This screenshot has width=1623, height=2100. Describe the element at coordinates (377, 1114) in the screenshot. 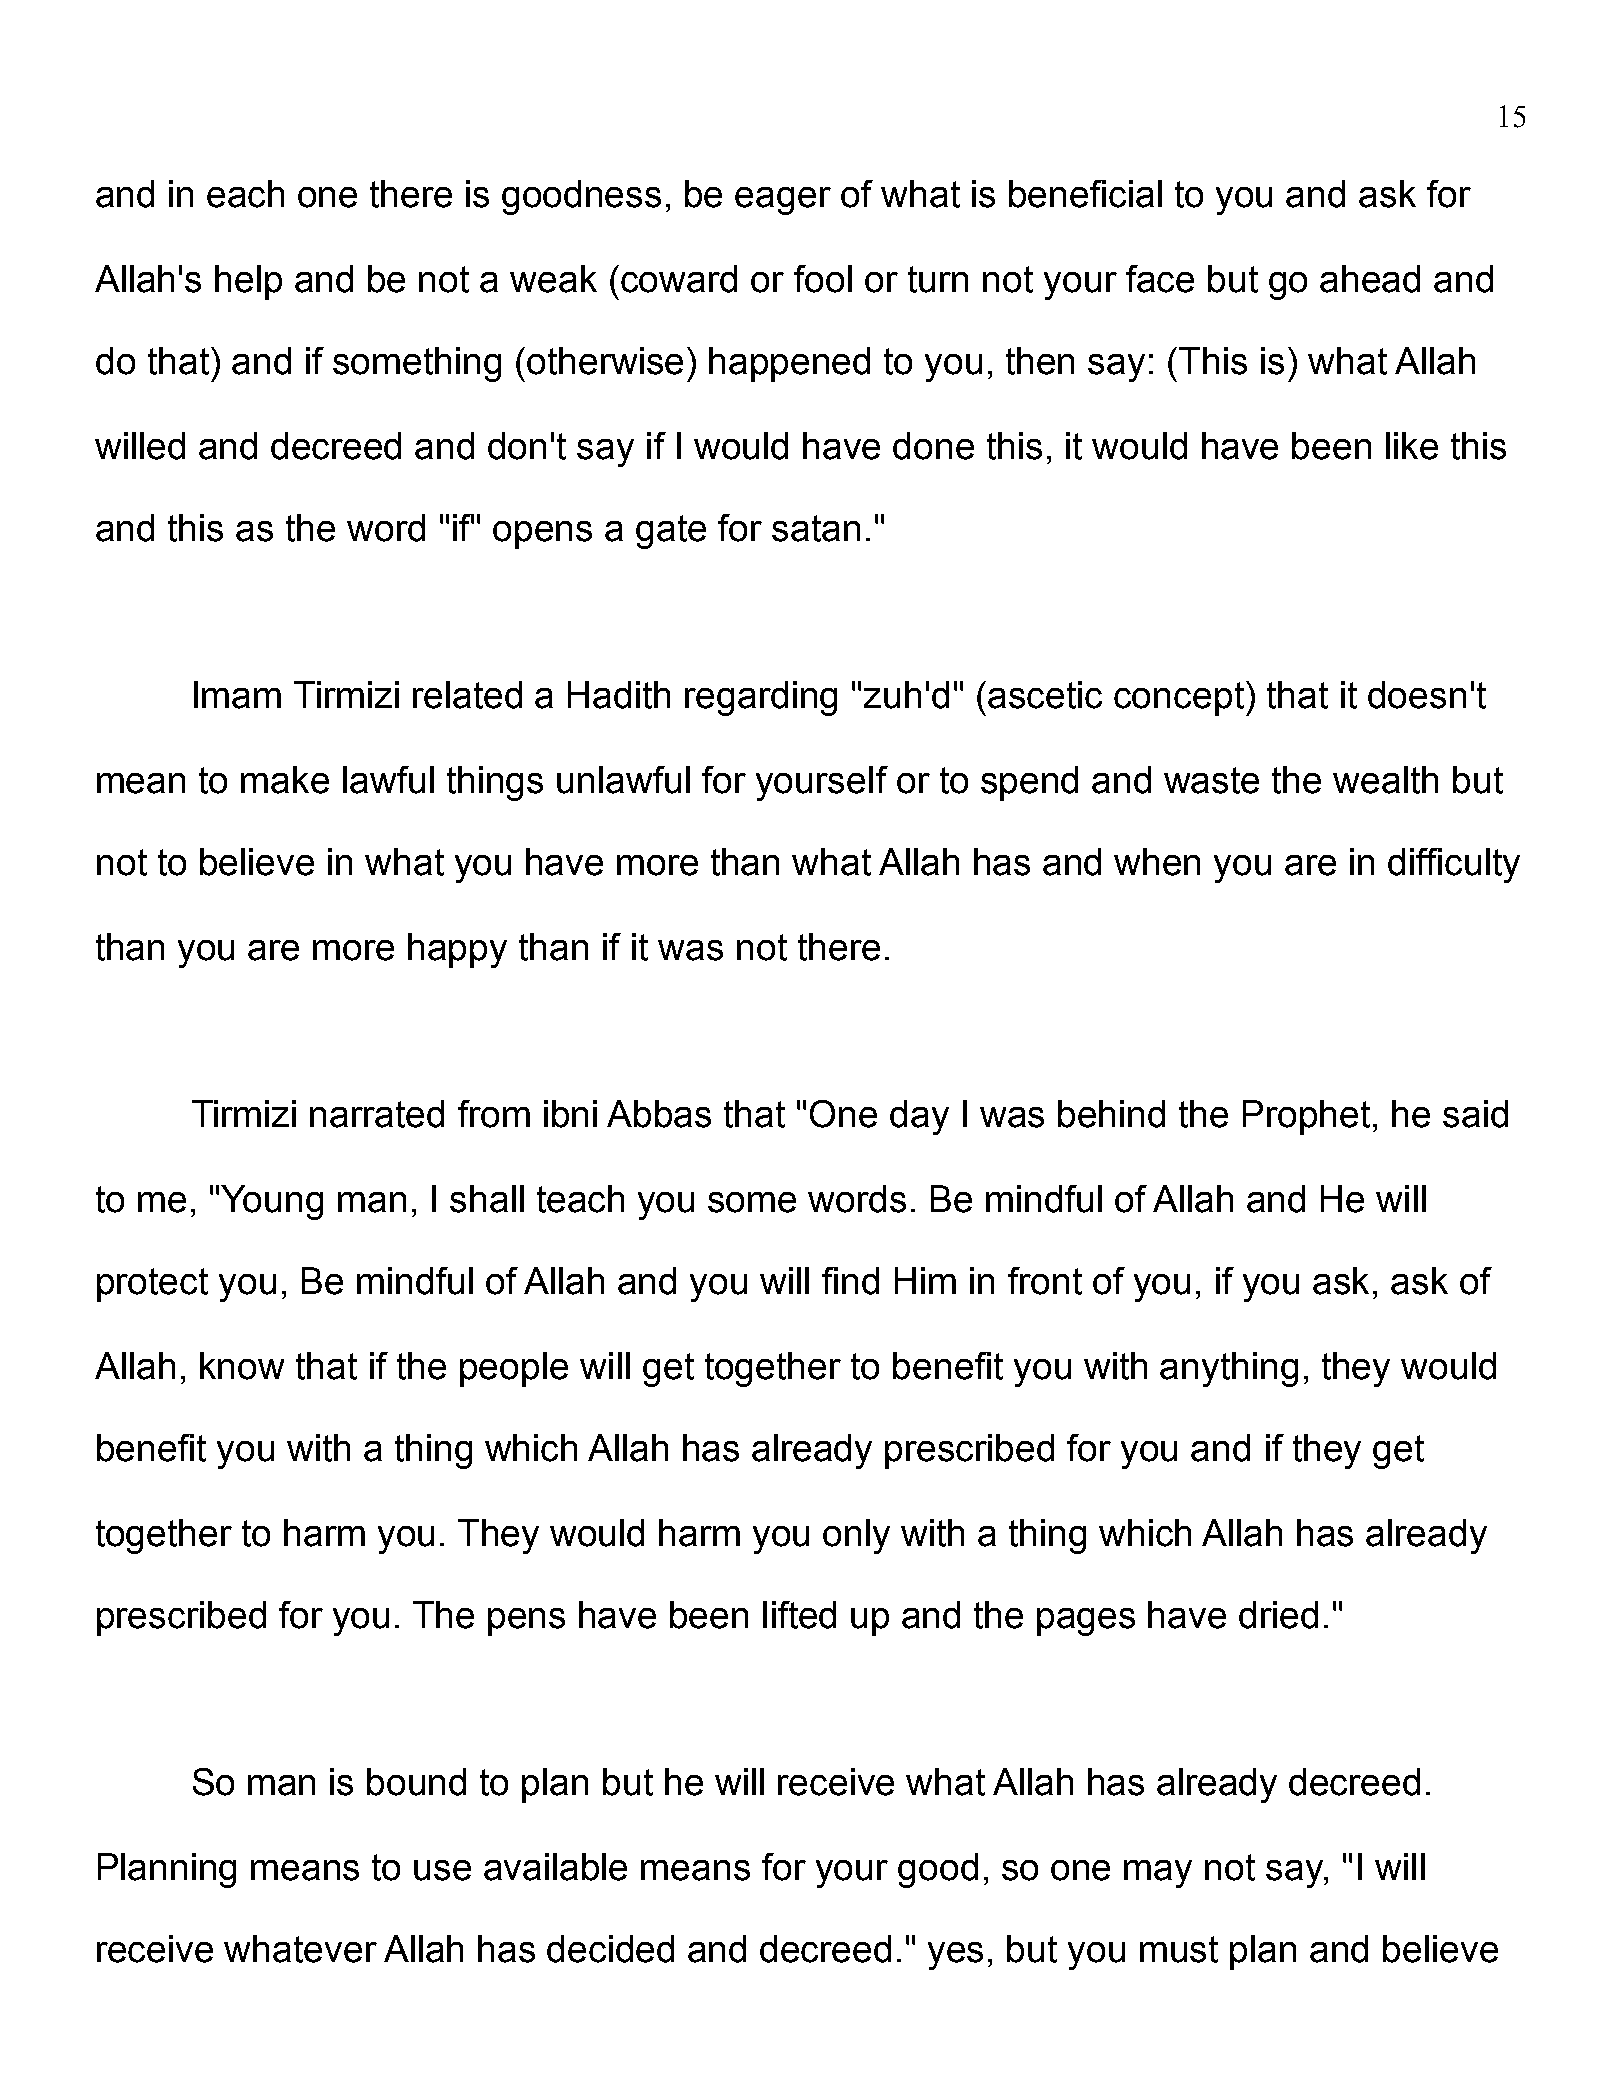

I see `narrated` at that location.
